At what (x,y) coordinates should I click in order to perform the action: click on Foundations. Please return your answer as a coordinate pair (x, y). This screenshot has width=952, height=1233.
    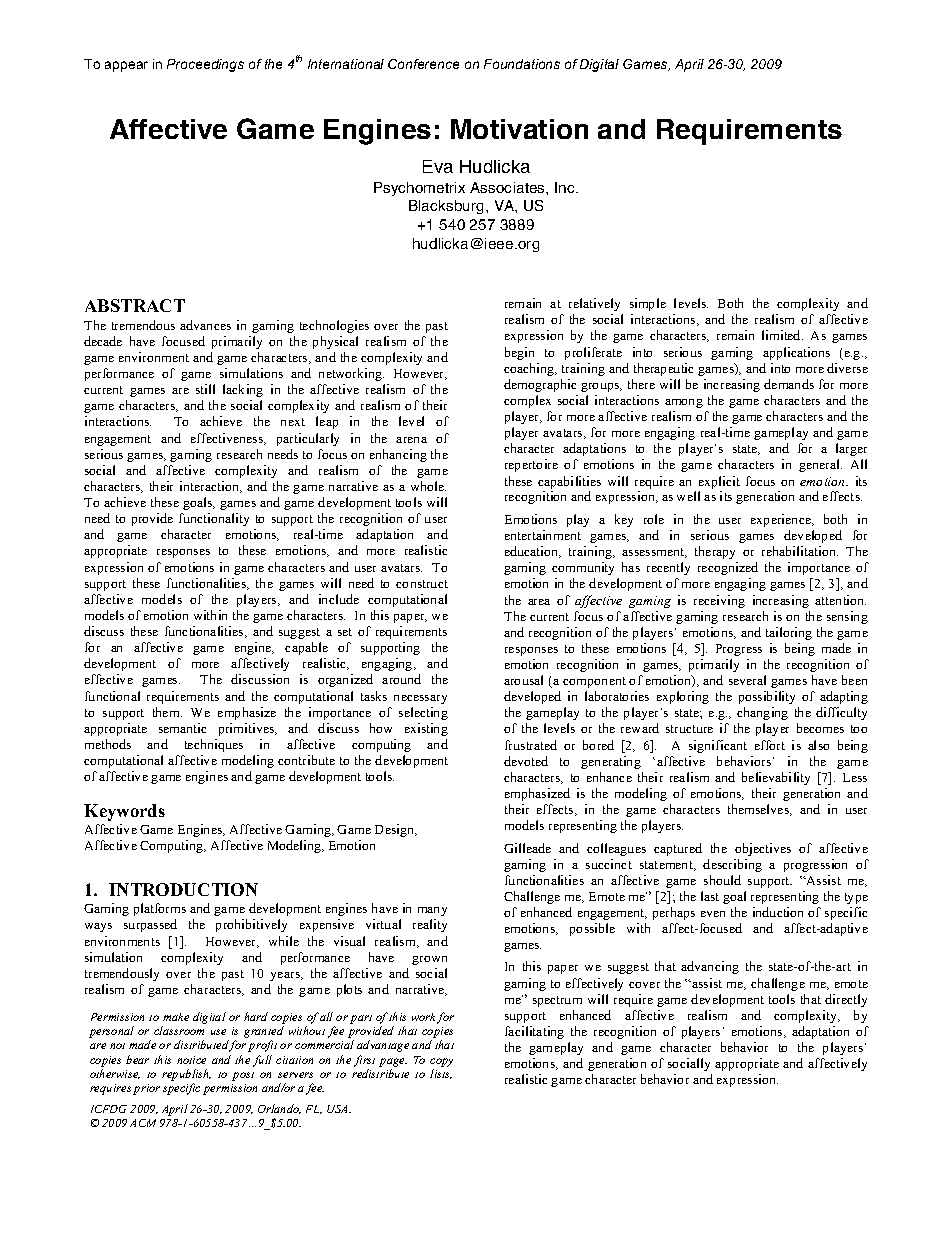
    Looking at the image, I should click on (522, 64).
